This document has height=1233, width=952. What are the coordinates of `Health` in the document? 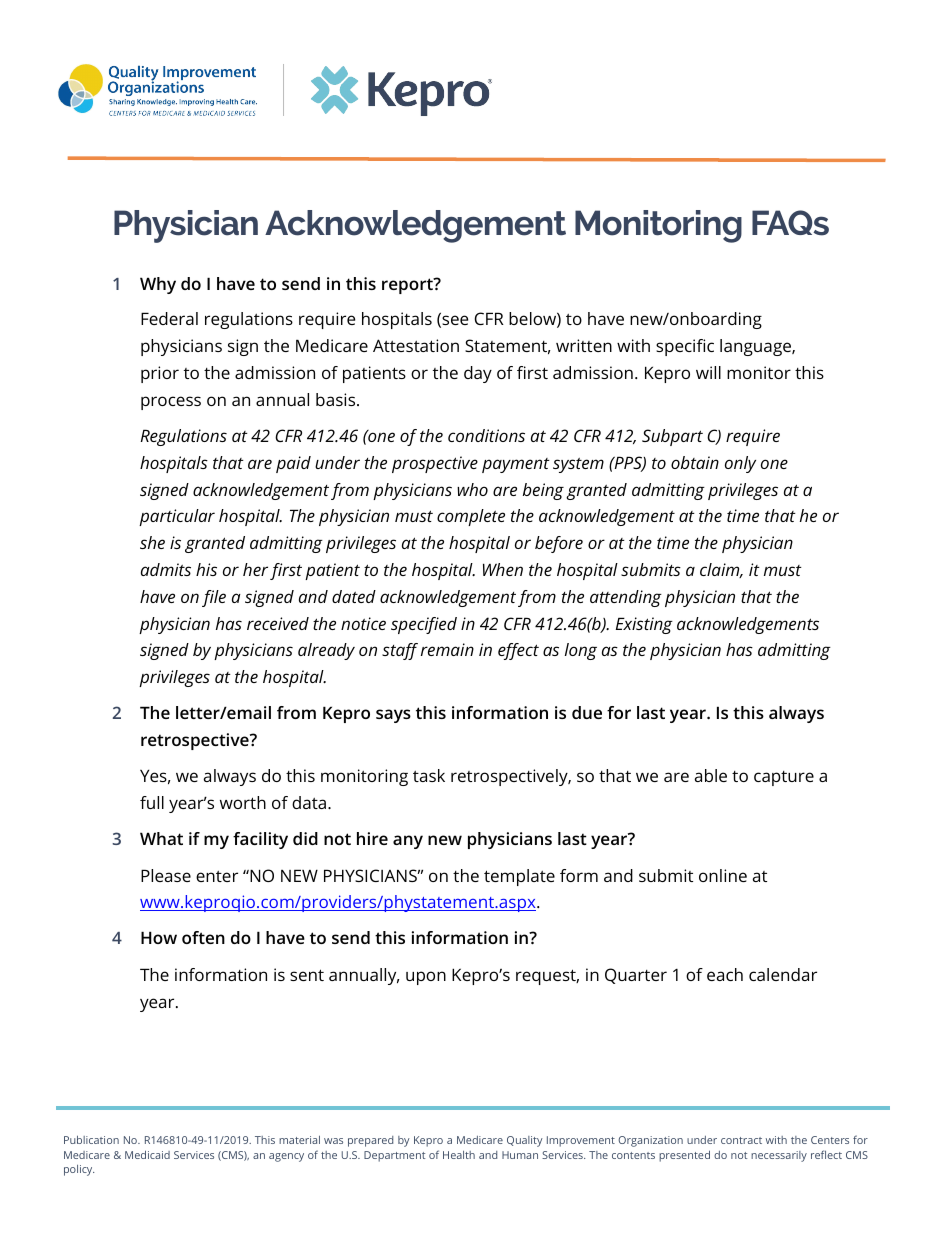 It's located at (459, 1155).
